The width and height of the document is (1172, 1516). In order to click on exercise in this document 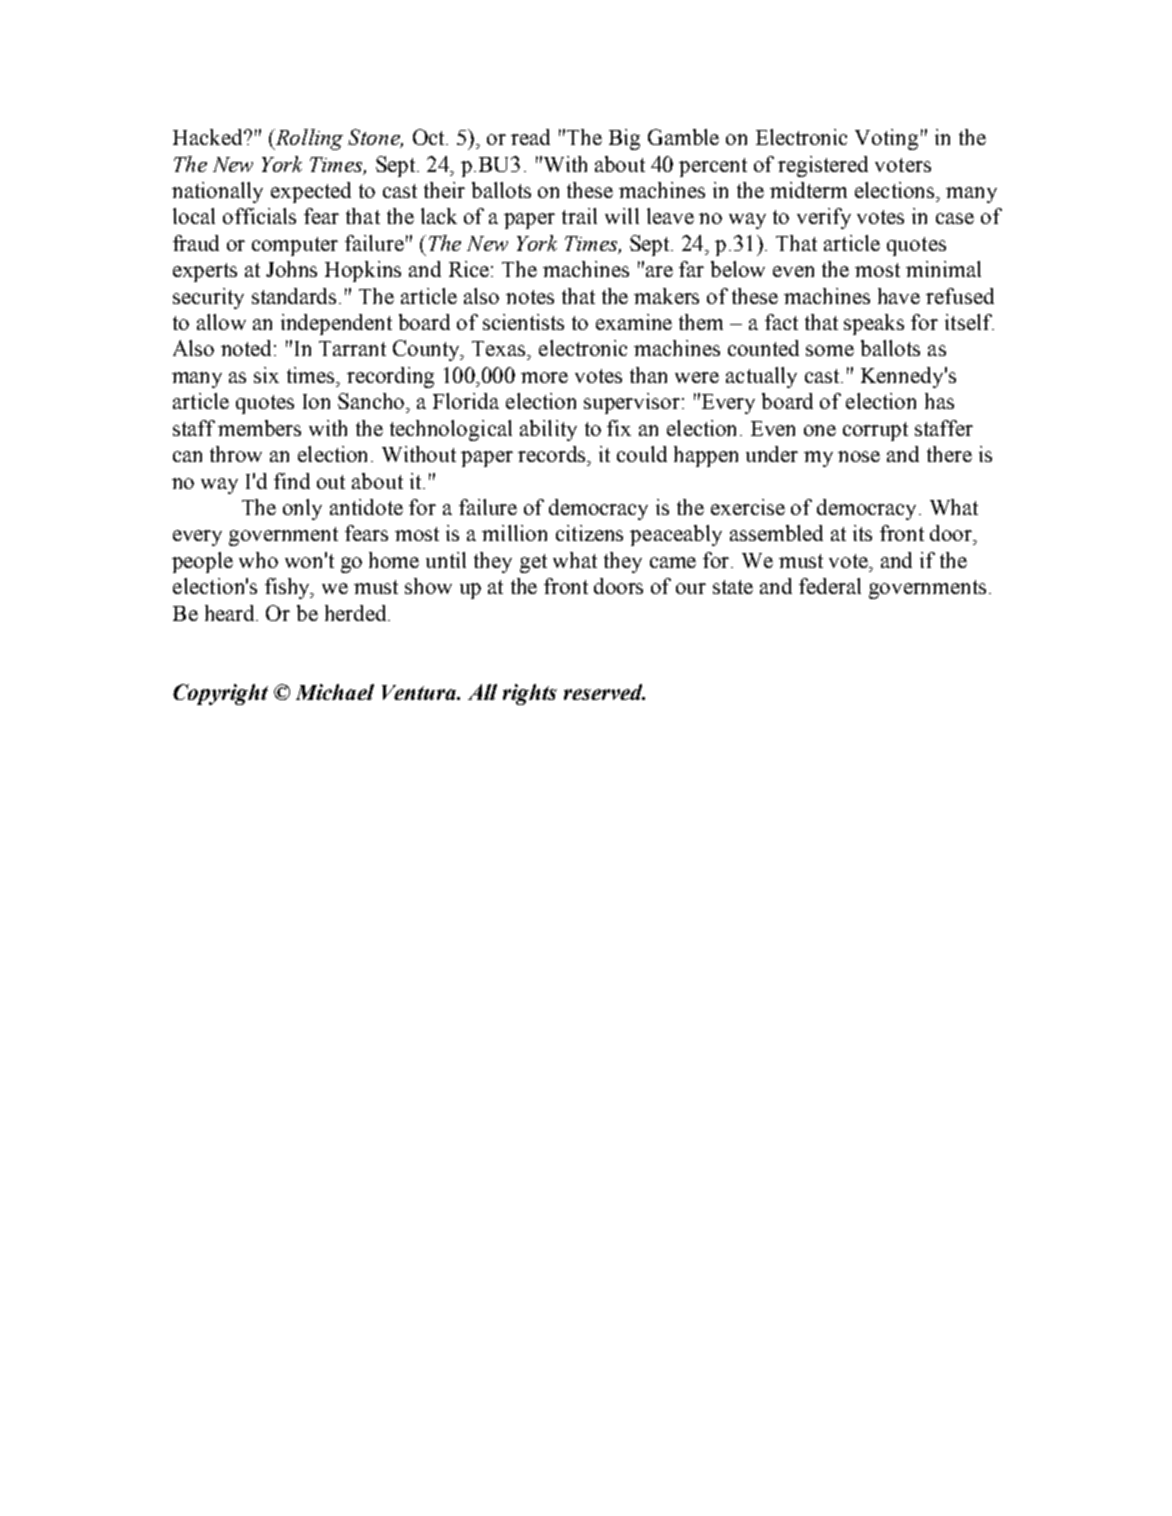, I will do `click(748, 507)`.
